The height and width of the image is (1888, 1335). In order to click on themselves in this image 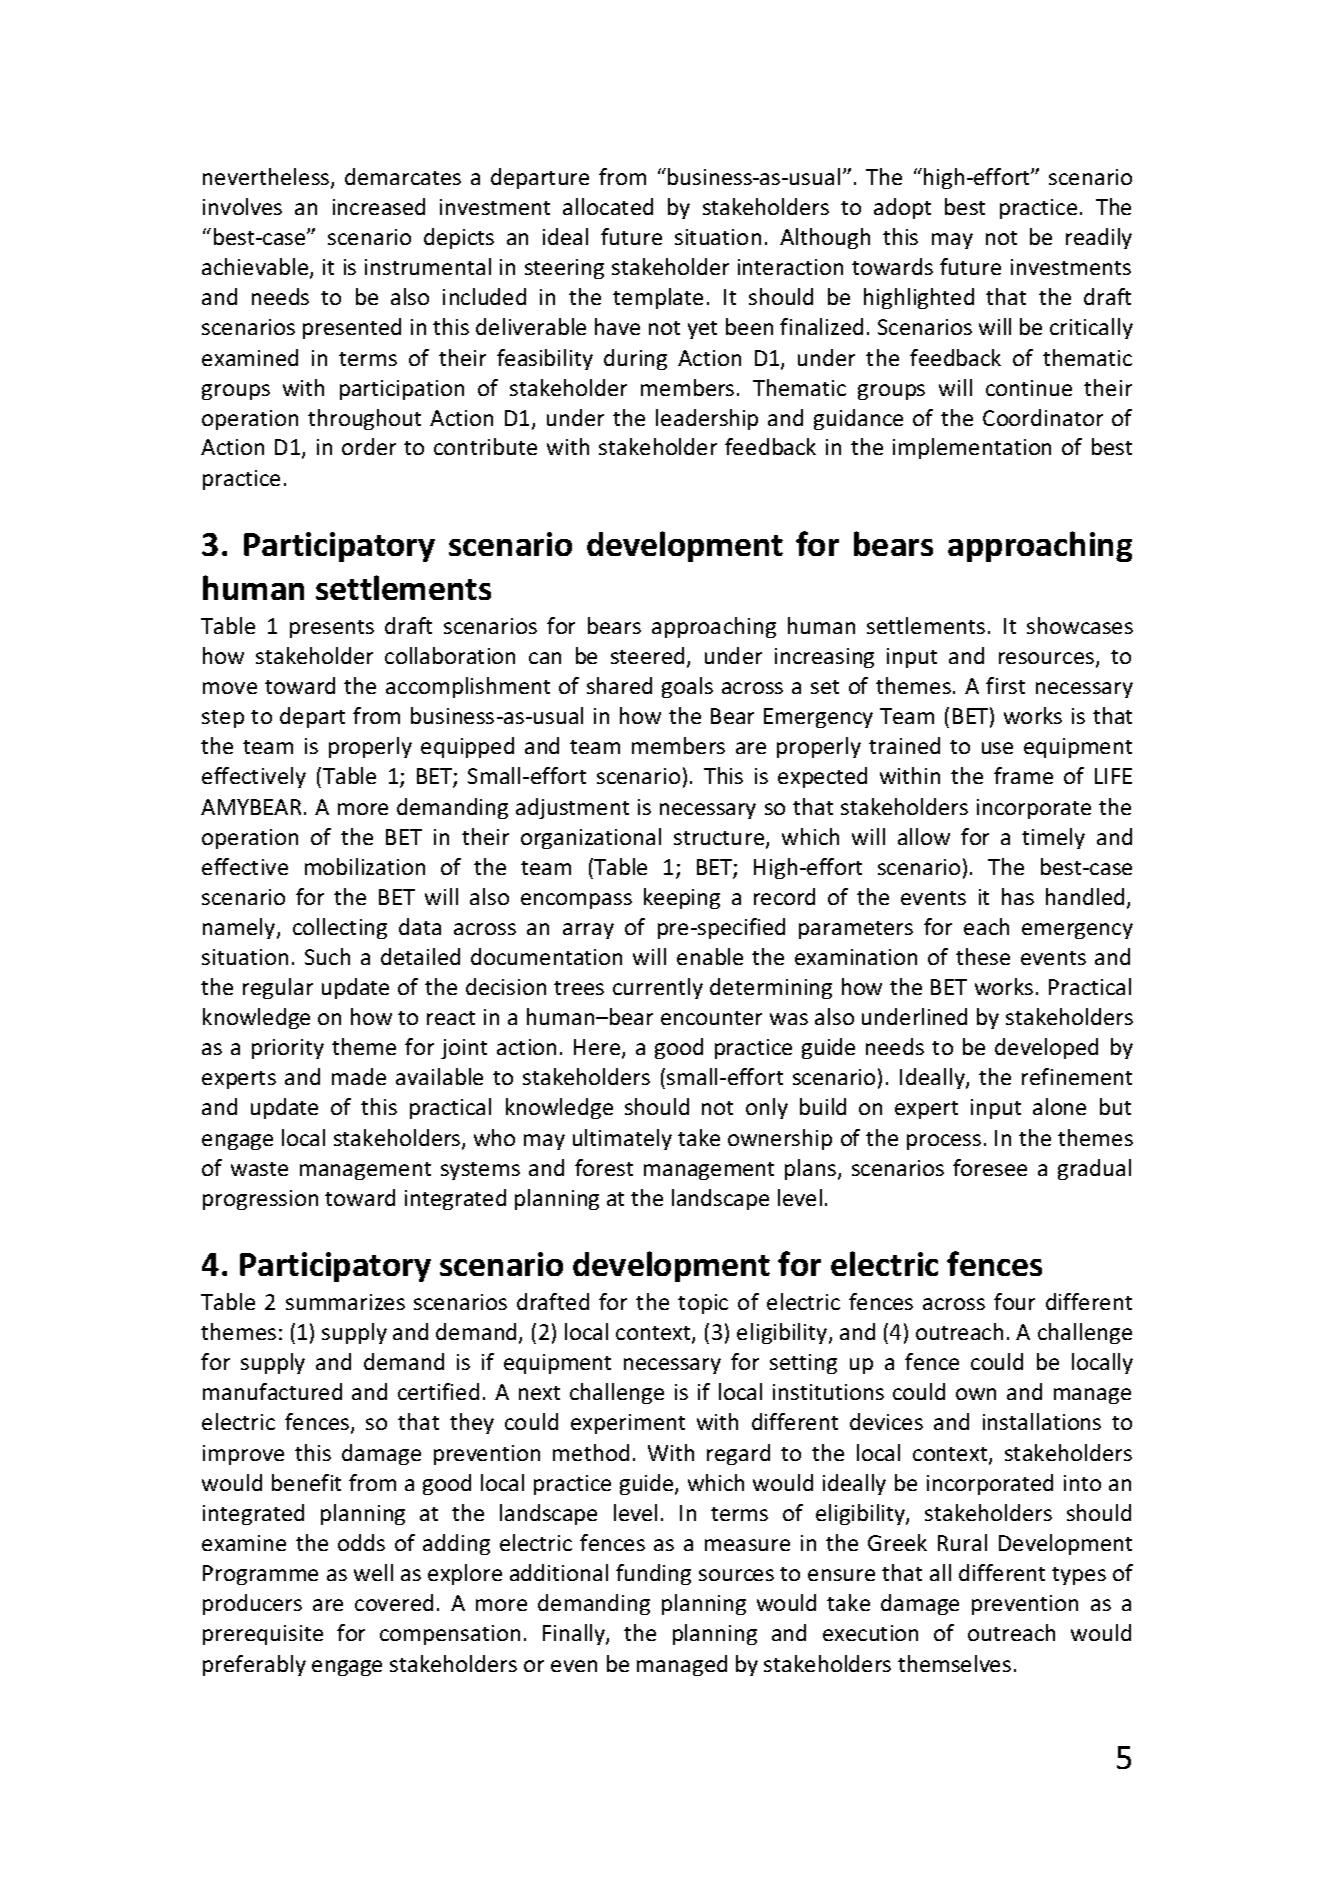, I will do `click(954, 1663)`.
